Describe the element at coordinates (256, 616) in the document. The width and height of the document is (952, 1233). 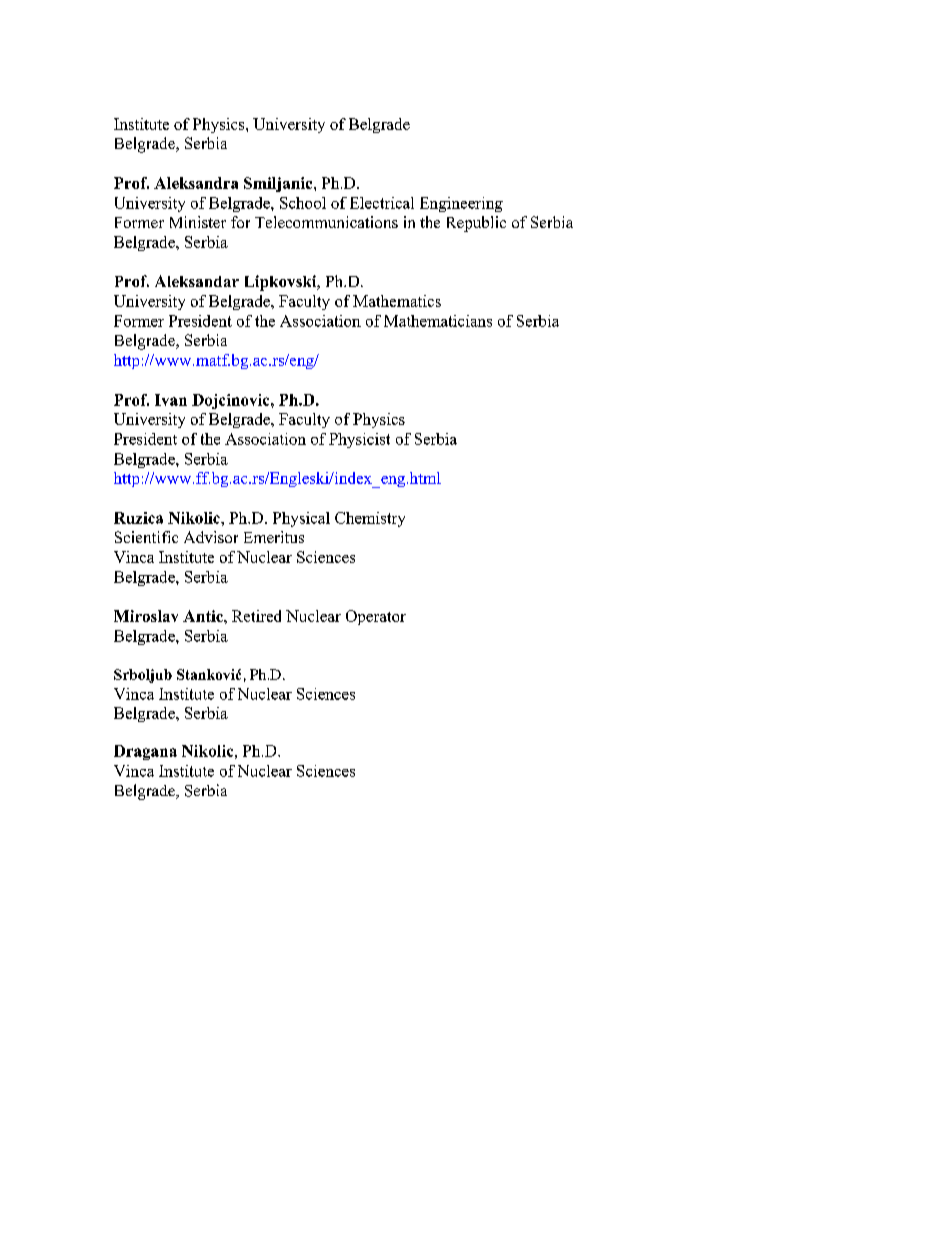
I see `Retired` at that location.
